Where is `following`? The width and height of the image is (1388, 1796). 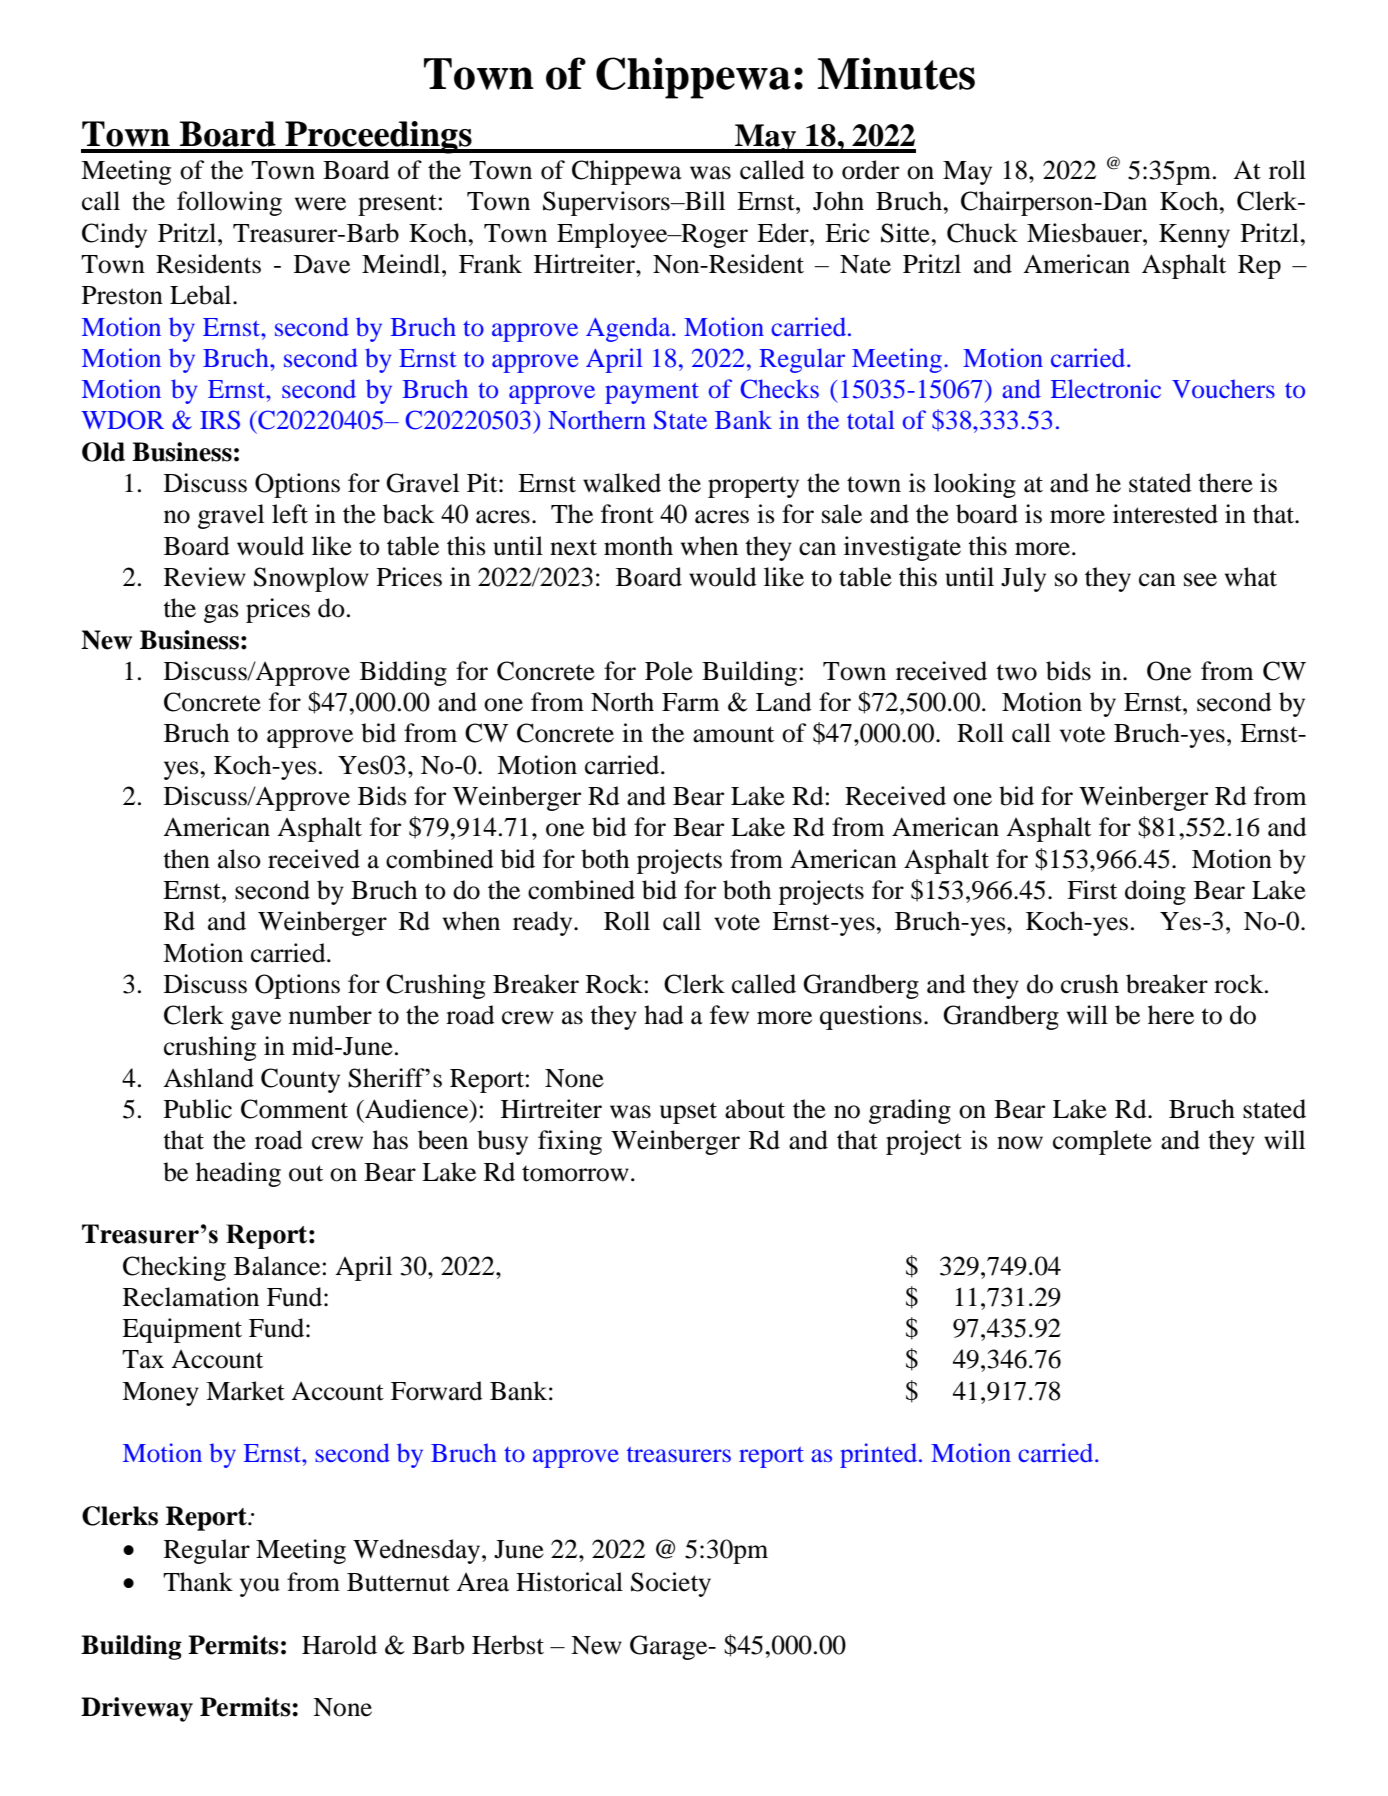
following is located at coordinates (229, 203).
